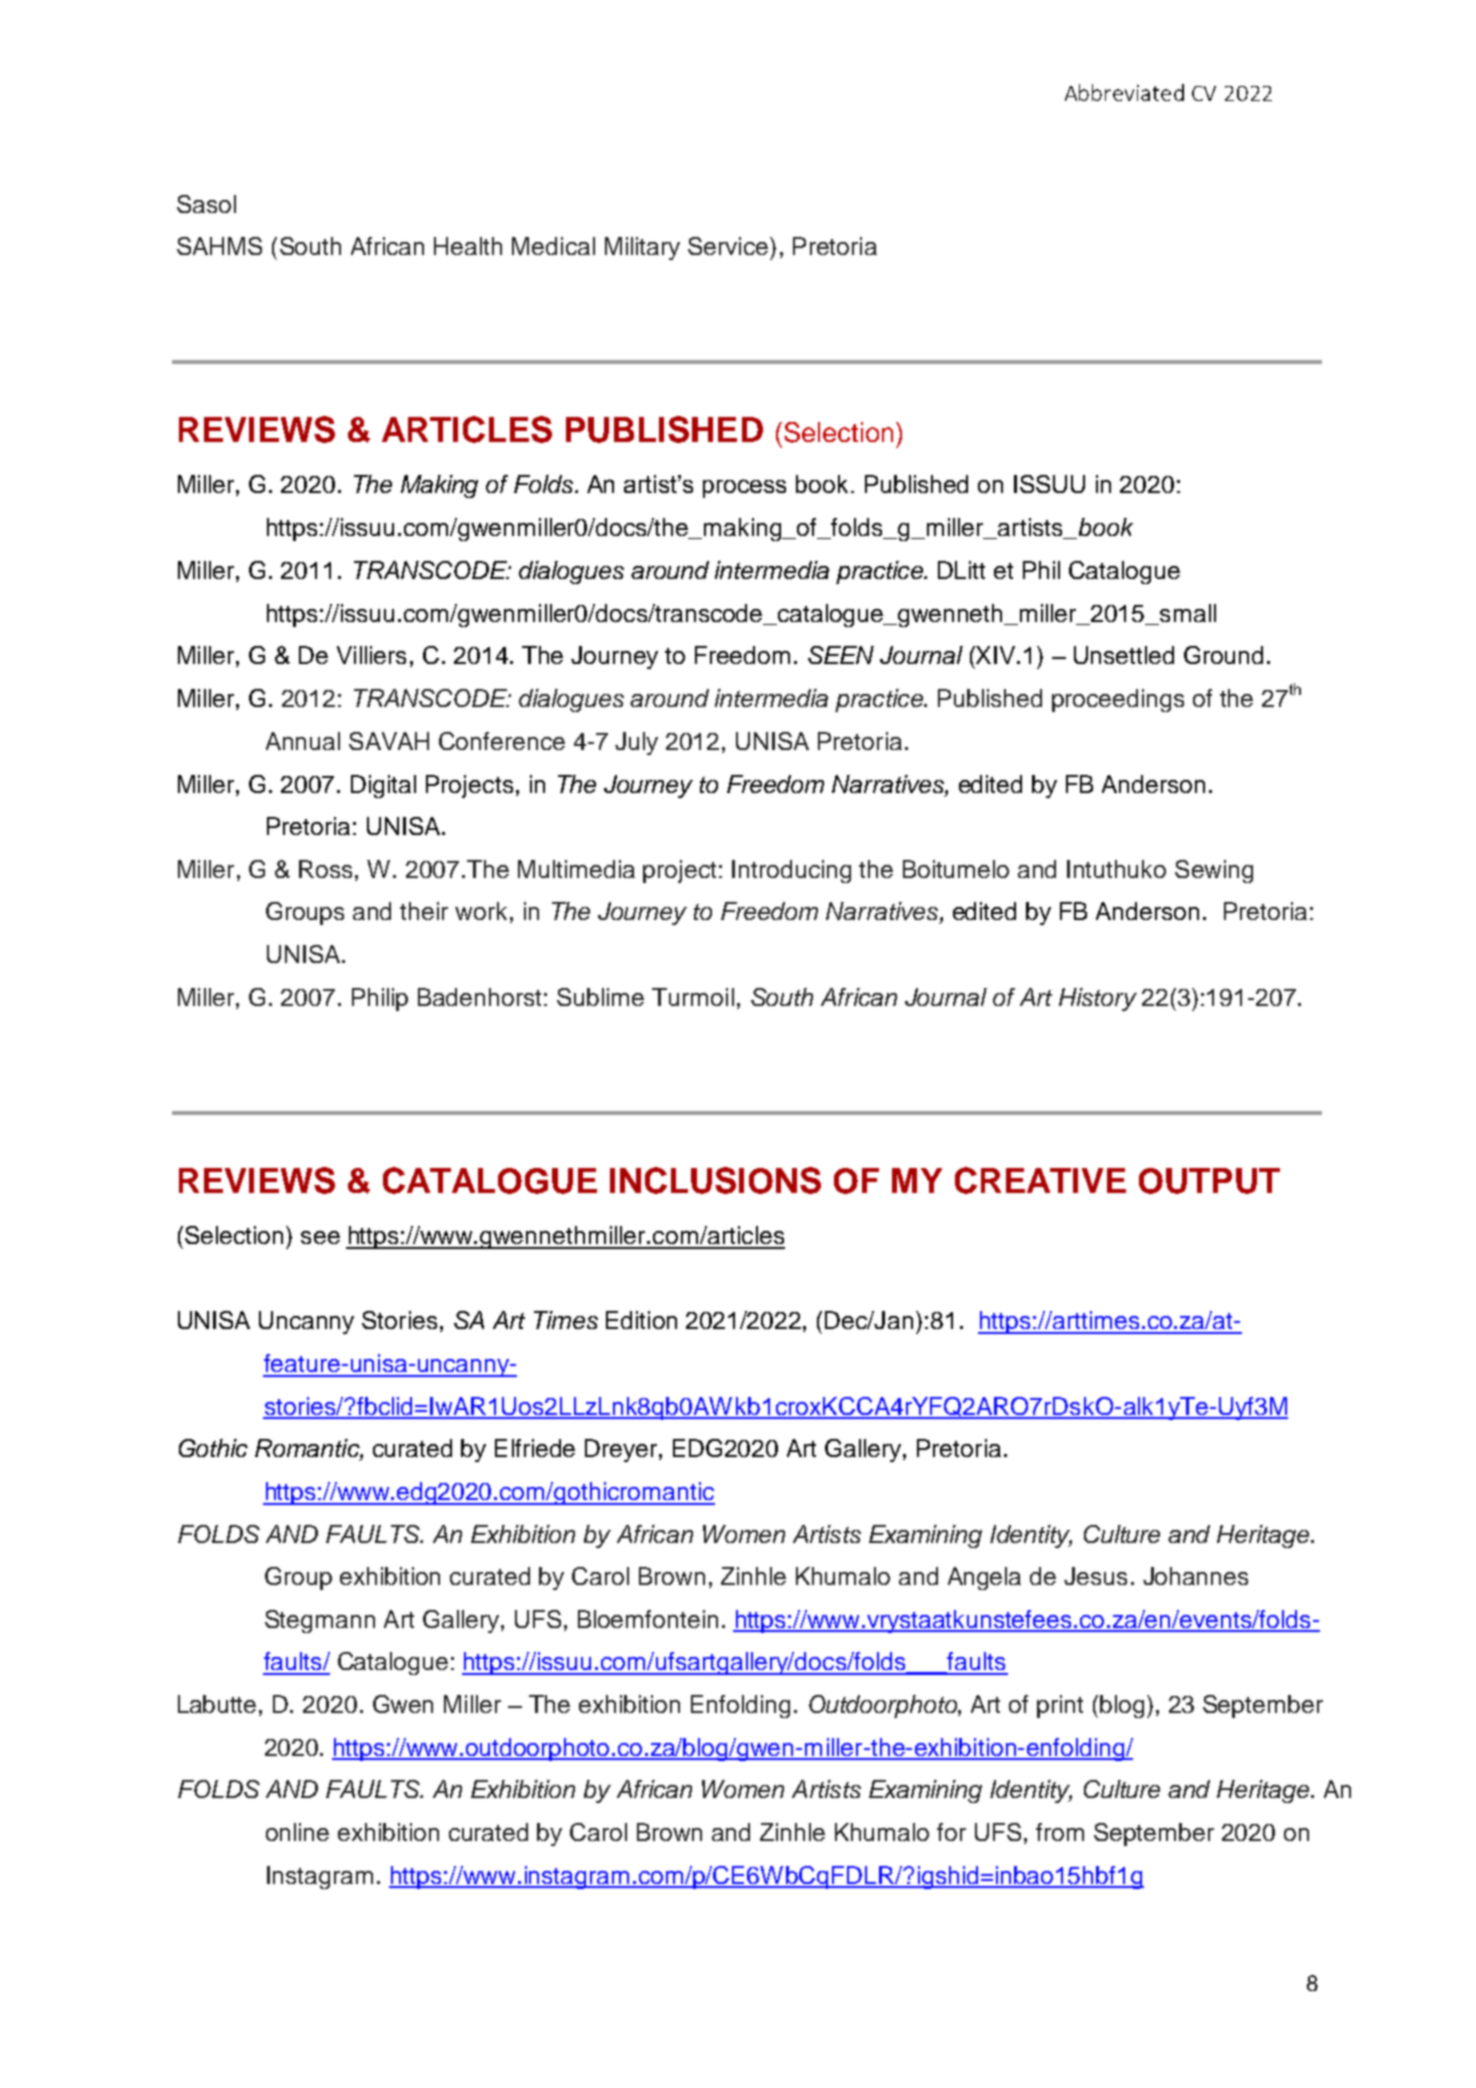 The width and height of the document is (1476, 2088). I want to click on Health, so click(468, 246).
